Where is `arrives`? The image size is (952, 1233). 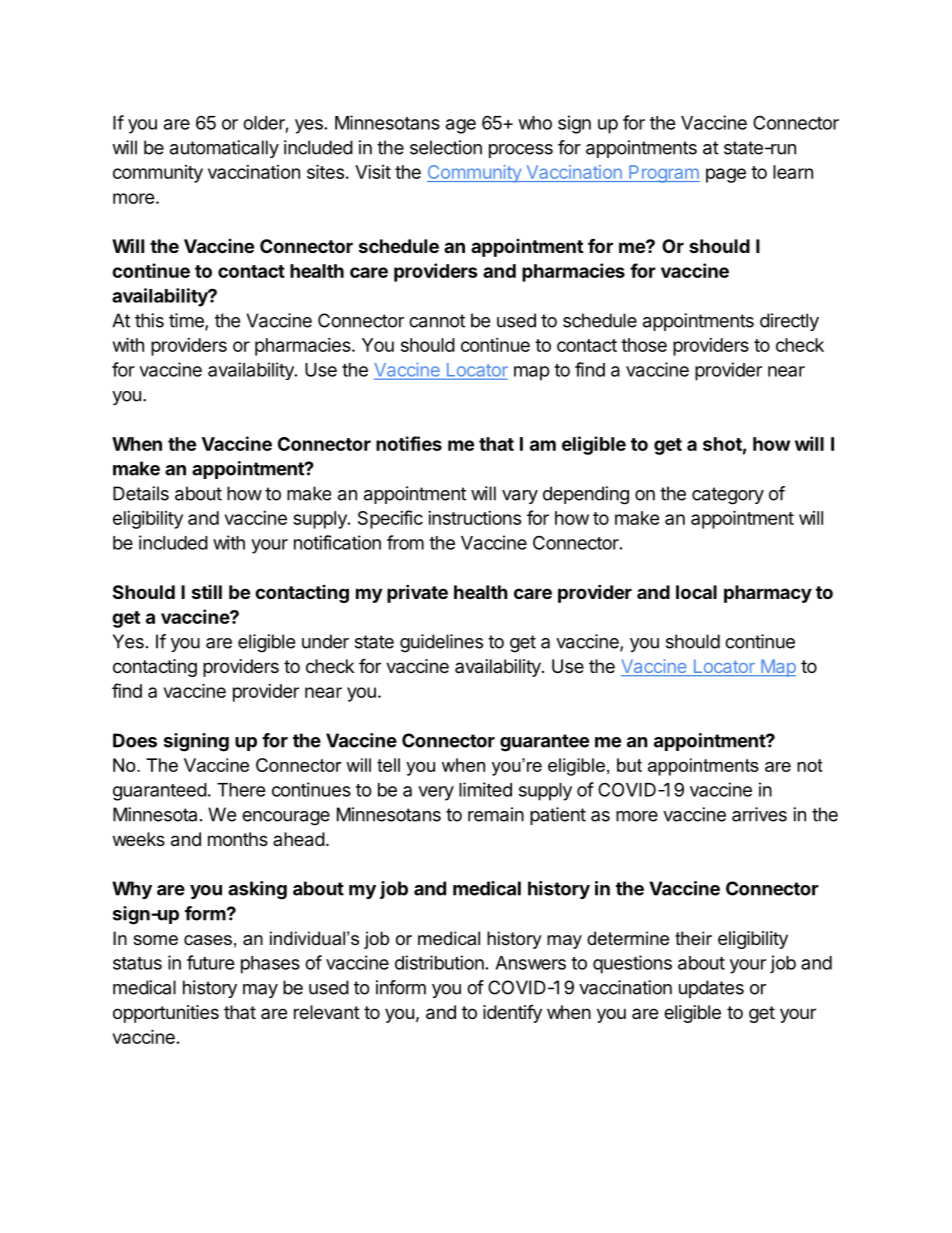 arrives is located at coordinates (759, 814).
